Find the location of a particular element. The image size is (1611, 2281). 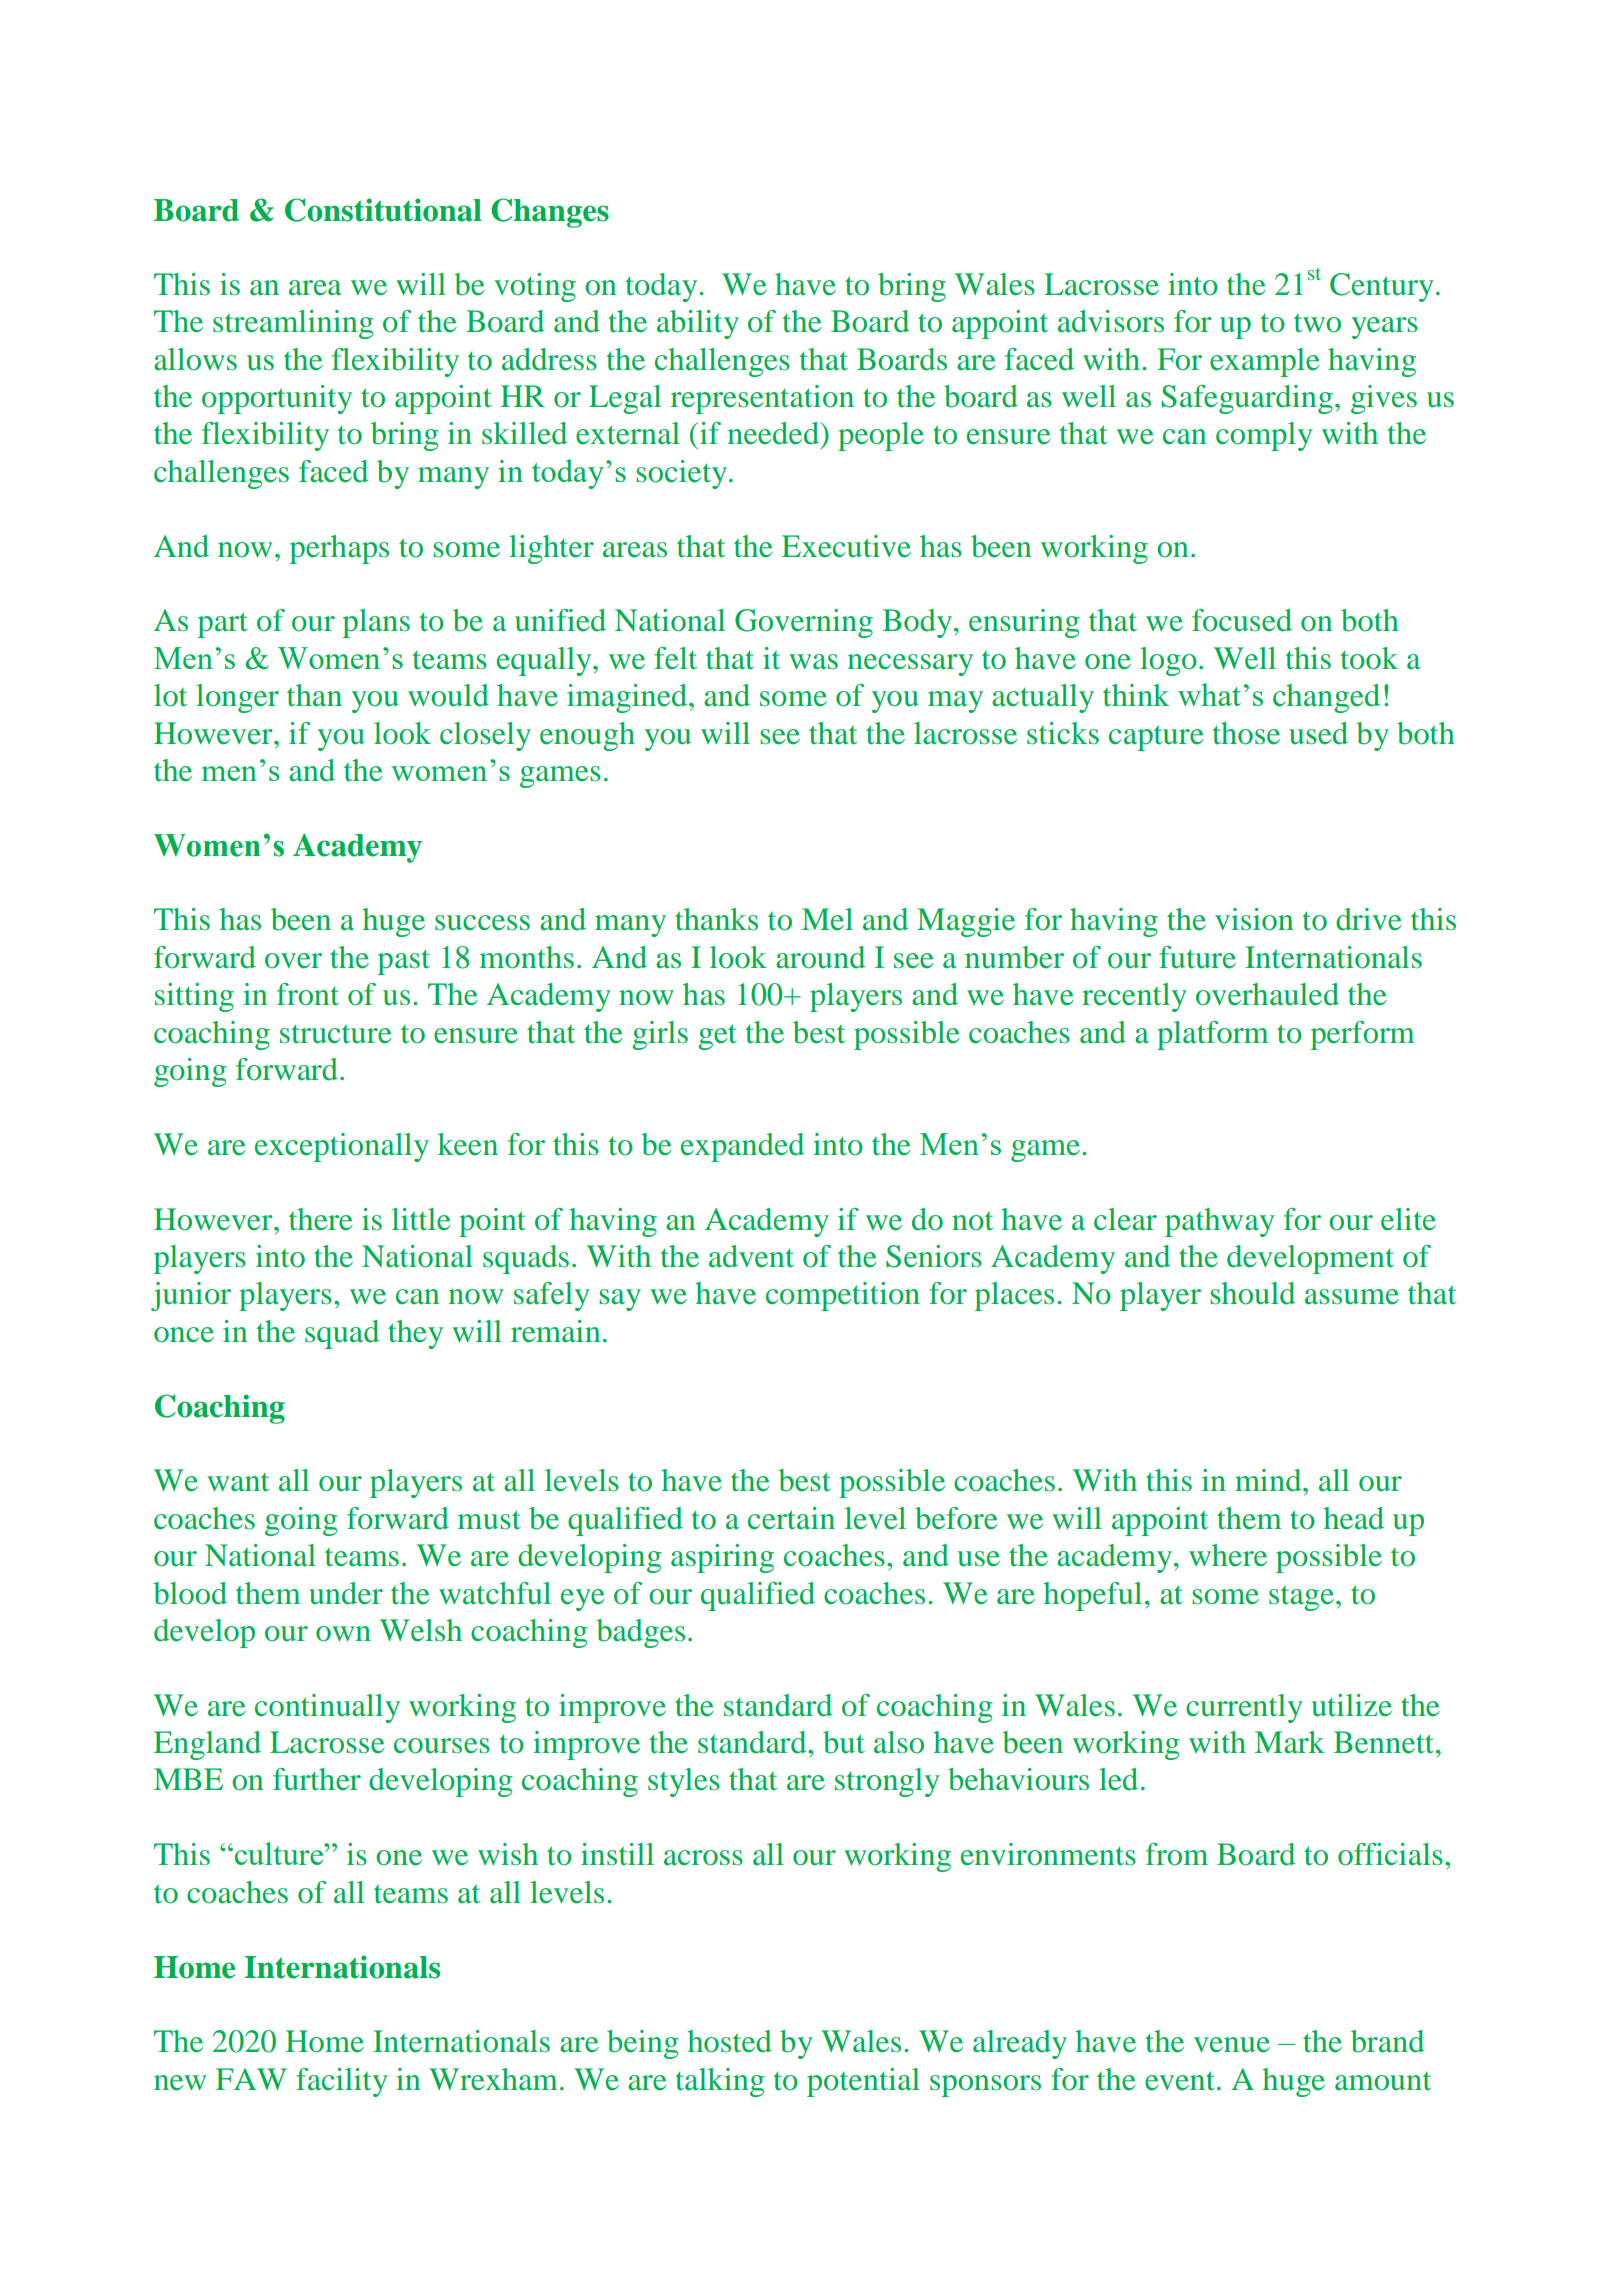

streamlining is located at coordinates (293, 324).
